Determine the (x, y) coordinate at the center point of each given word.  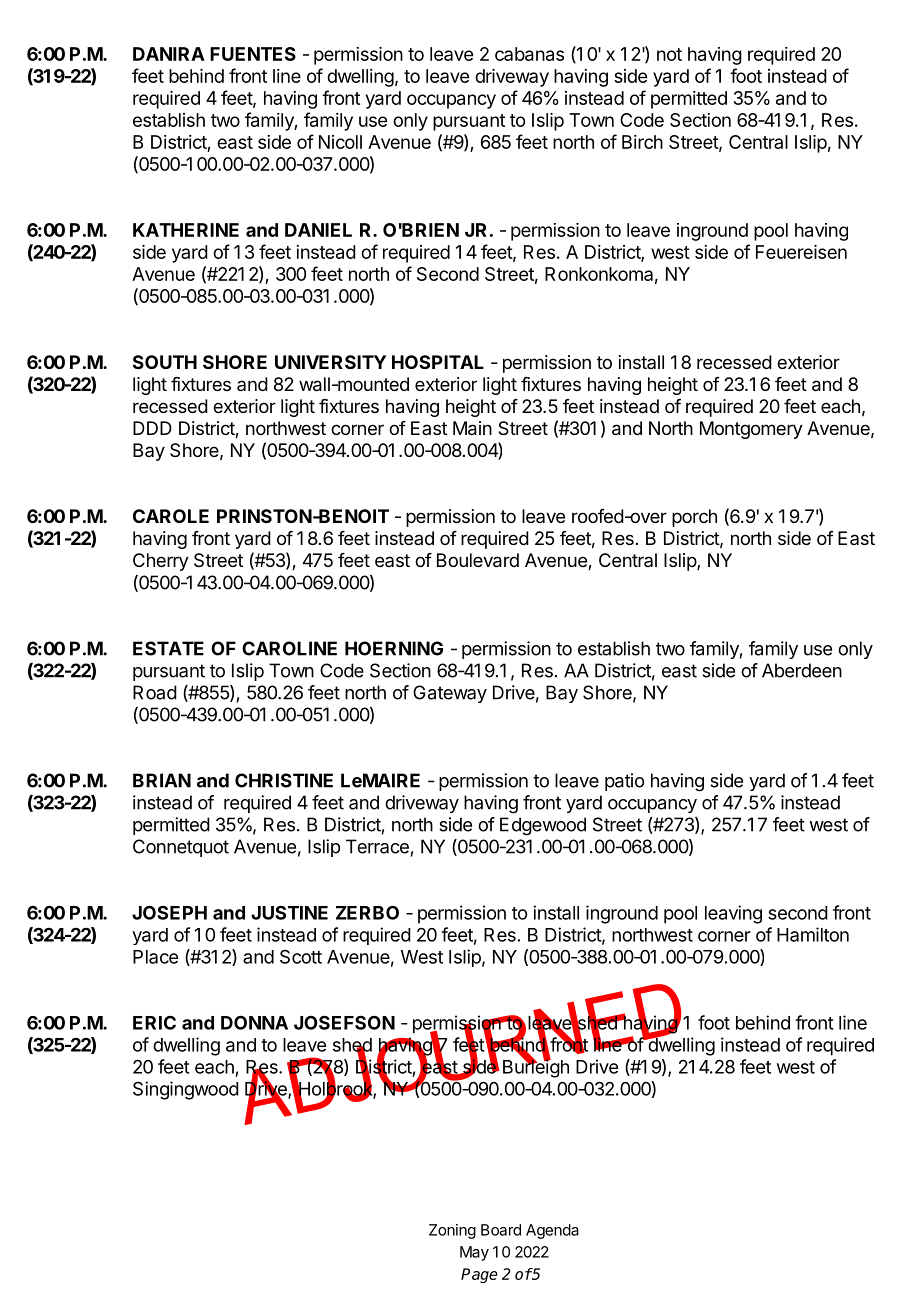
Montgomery (751, 430)
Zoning (452, 1231)
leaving (733, 914)
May (474, 1253)
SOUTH (165, 362)
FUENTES (253, 54)
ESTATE (168, 648)
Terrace (377, 846)
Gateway (450, 694)
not (669, 54)
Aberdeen (802, 670)
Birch (642, 142)
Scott (301, 957)
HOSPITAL (438, 362)
